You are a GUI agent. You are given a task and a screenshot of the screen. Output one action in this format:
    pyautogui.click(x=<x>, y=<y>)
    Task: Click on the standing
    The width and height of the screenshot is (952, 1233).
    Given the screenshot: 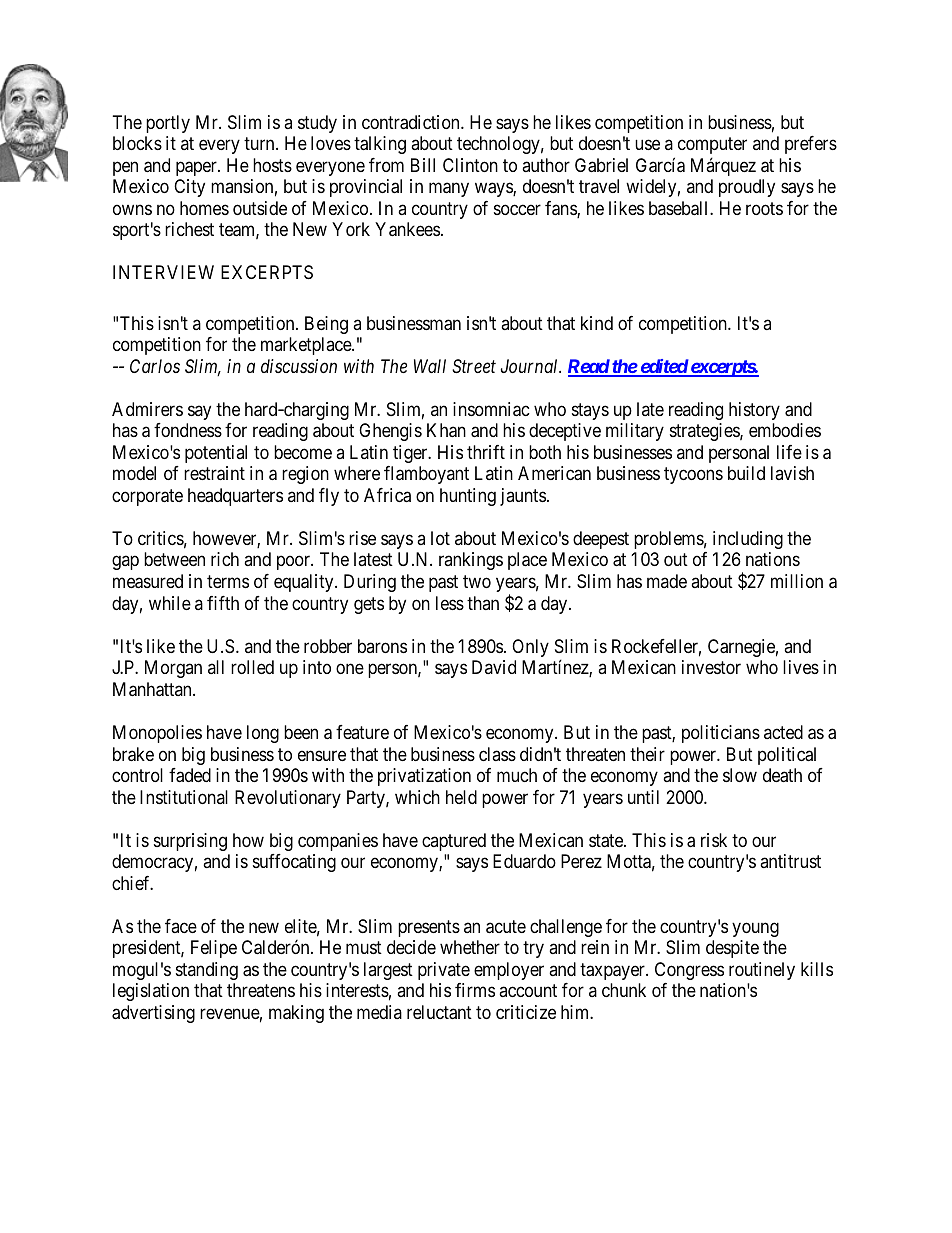 What is the action you would take?
    pyautogui.click(x=207, y=971)
